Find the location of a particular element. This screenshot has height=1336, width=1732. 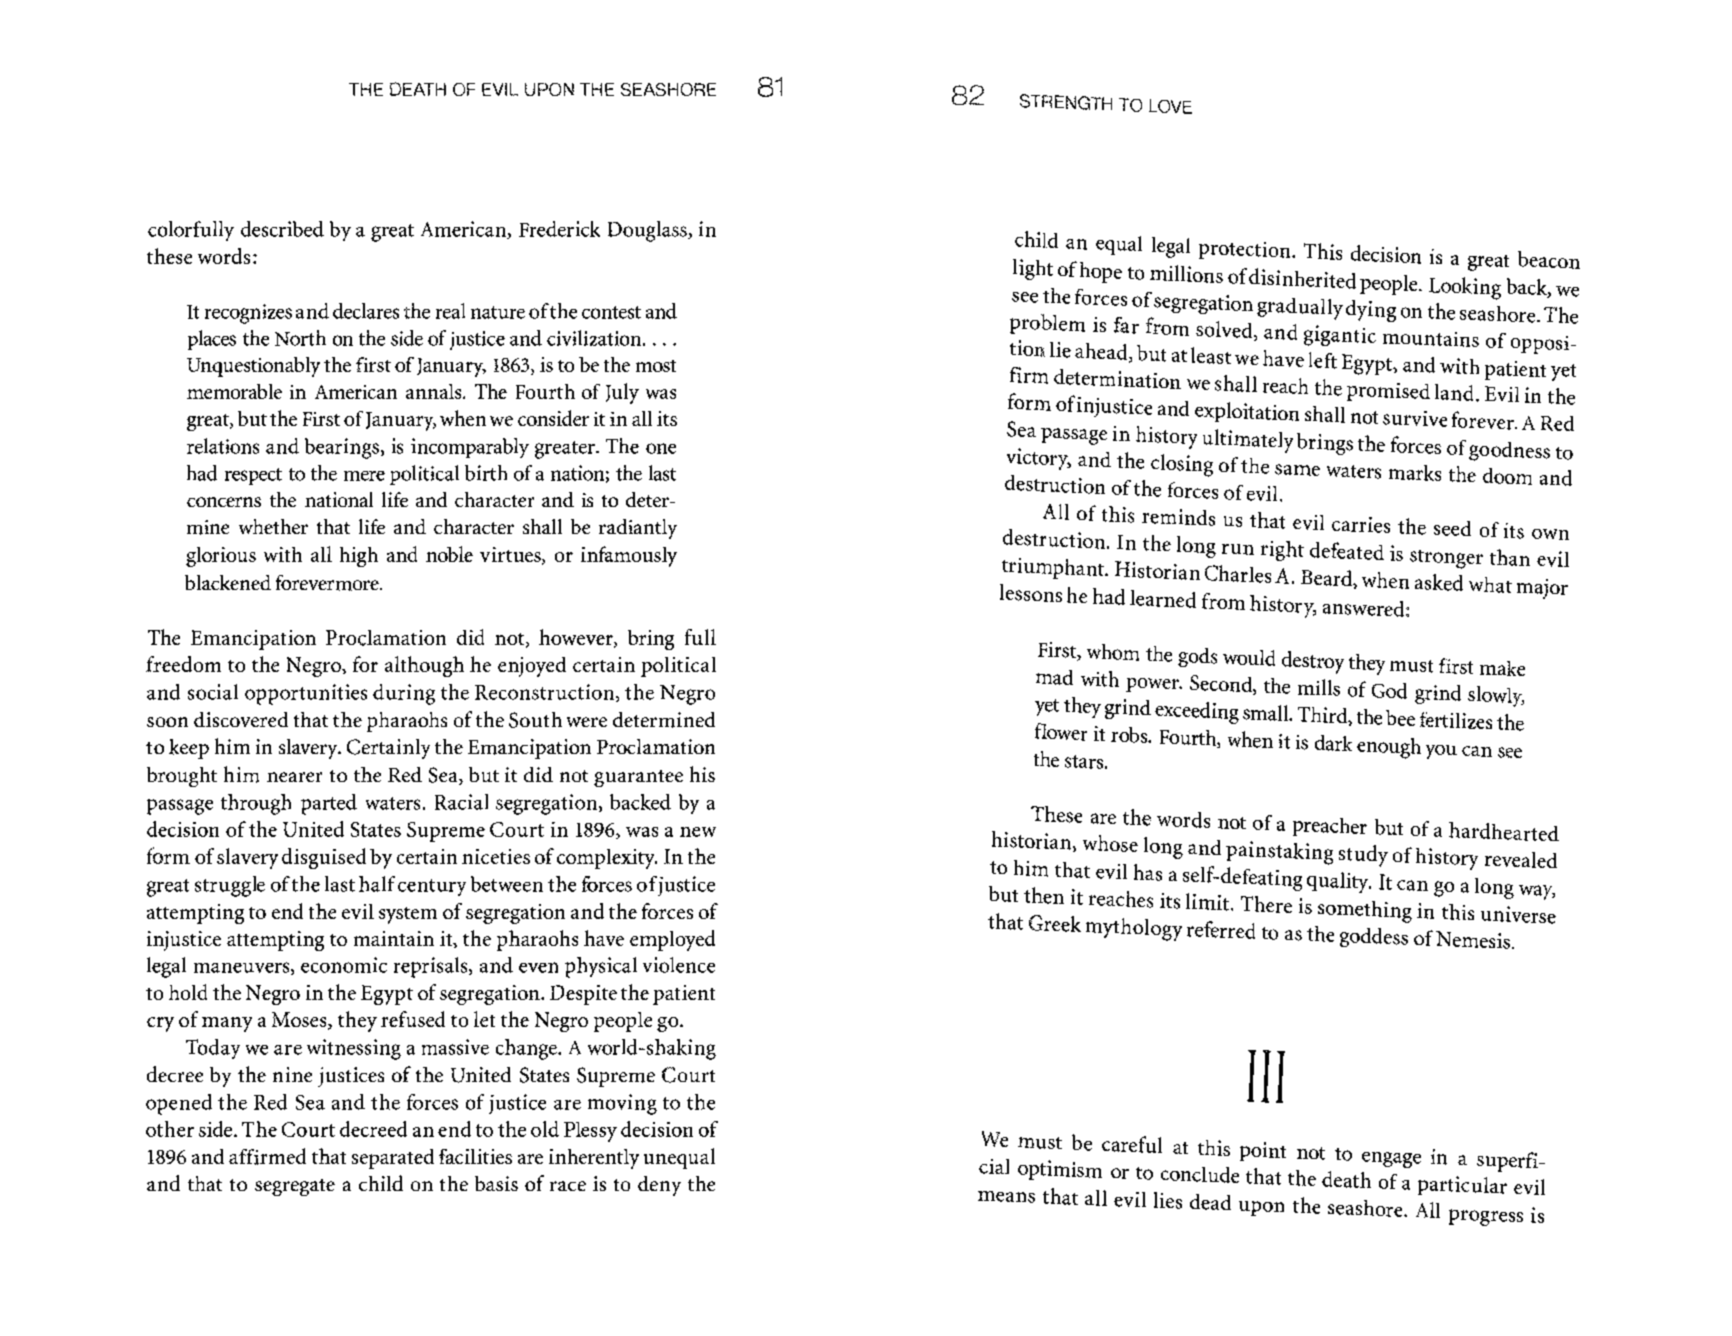

segregate is located at coordinates (295, 1187).
